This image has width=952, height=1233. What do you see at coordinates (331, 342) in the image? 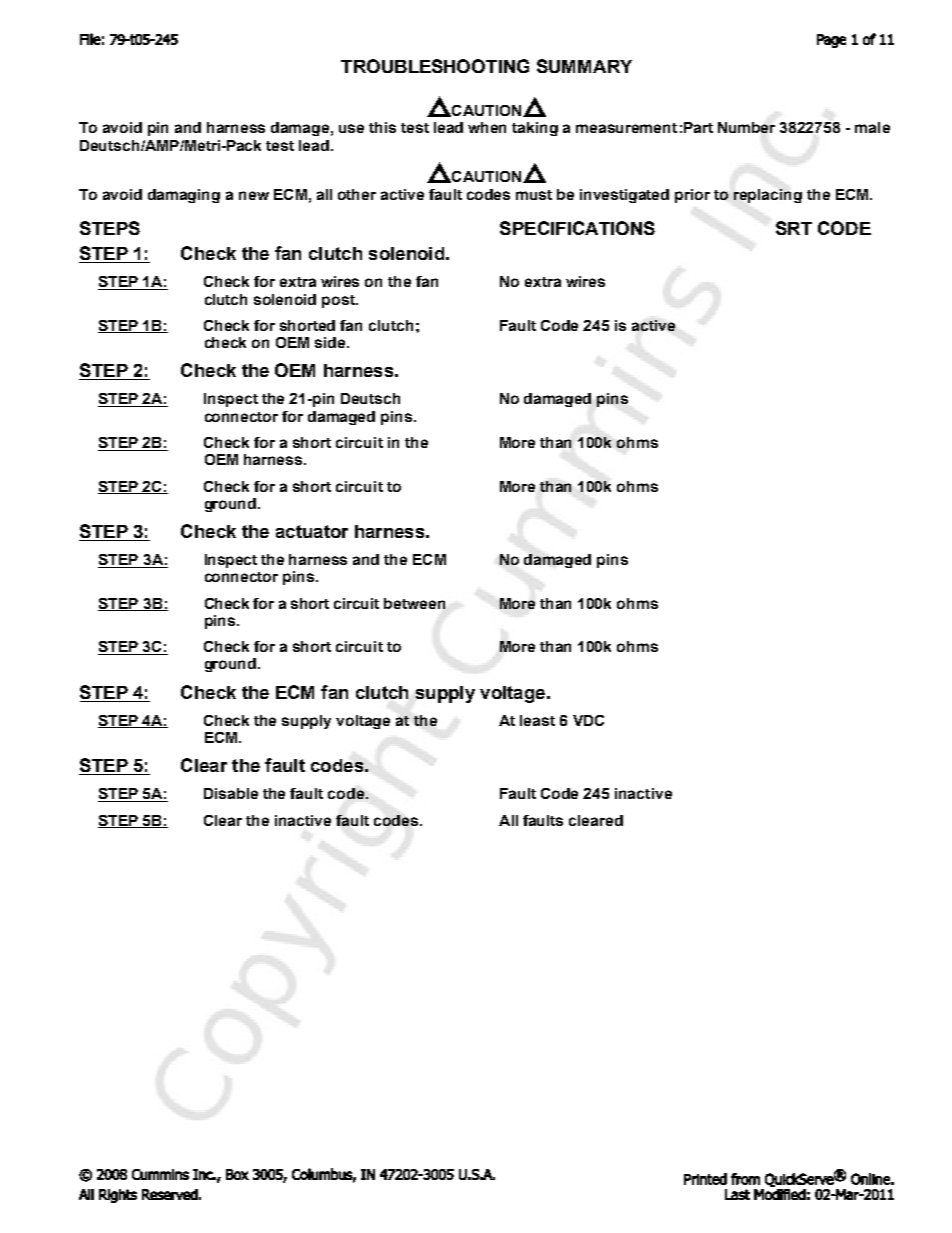
I see `side` at bounding box center [331, 342].
